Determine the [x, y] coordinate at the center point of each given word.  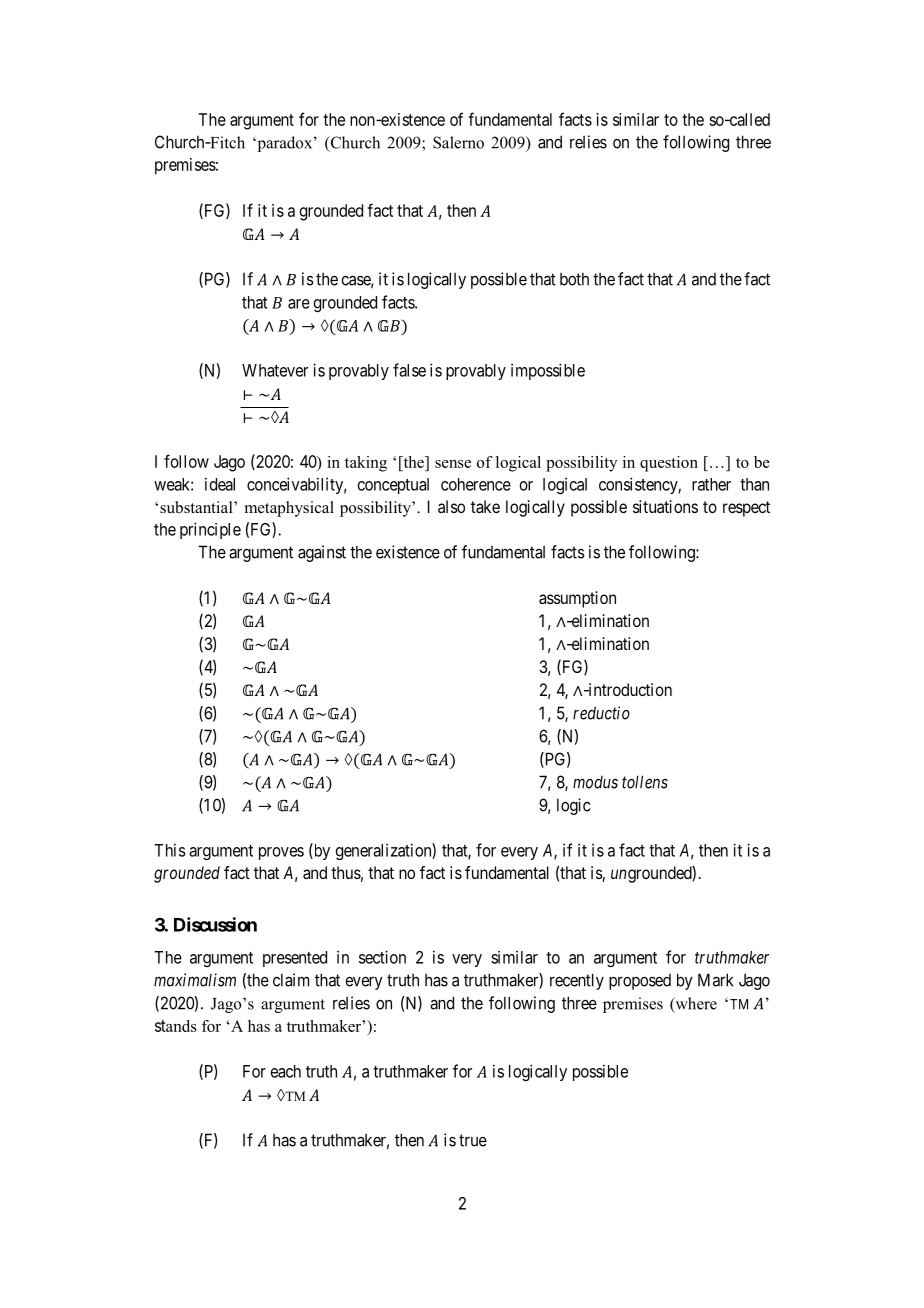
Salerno [458, 142]
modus [595, 782]
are [299, 304]
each [286, 1071]
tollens [645, 782]
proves [281, 853]
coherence [476, 484]
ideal [220, 484]
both [574, 279]
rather [711, 484]
